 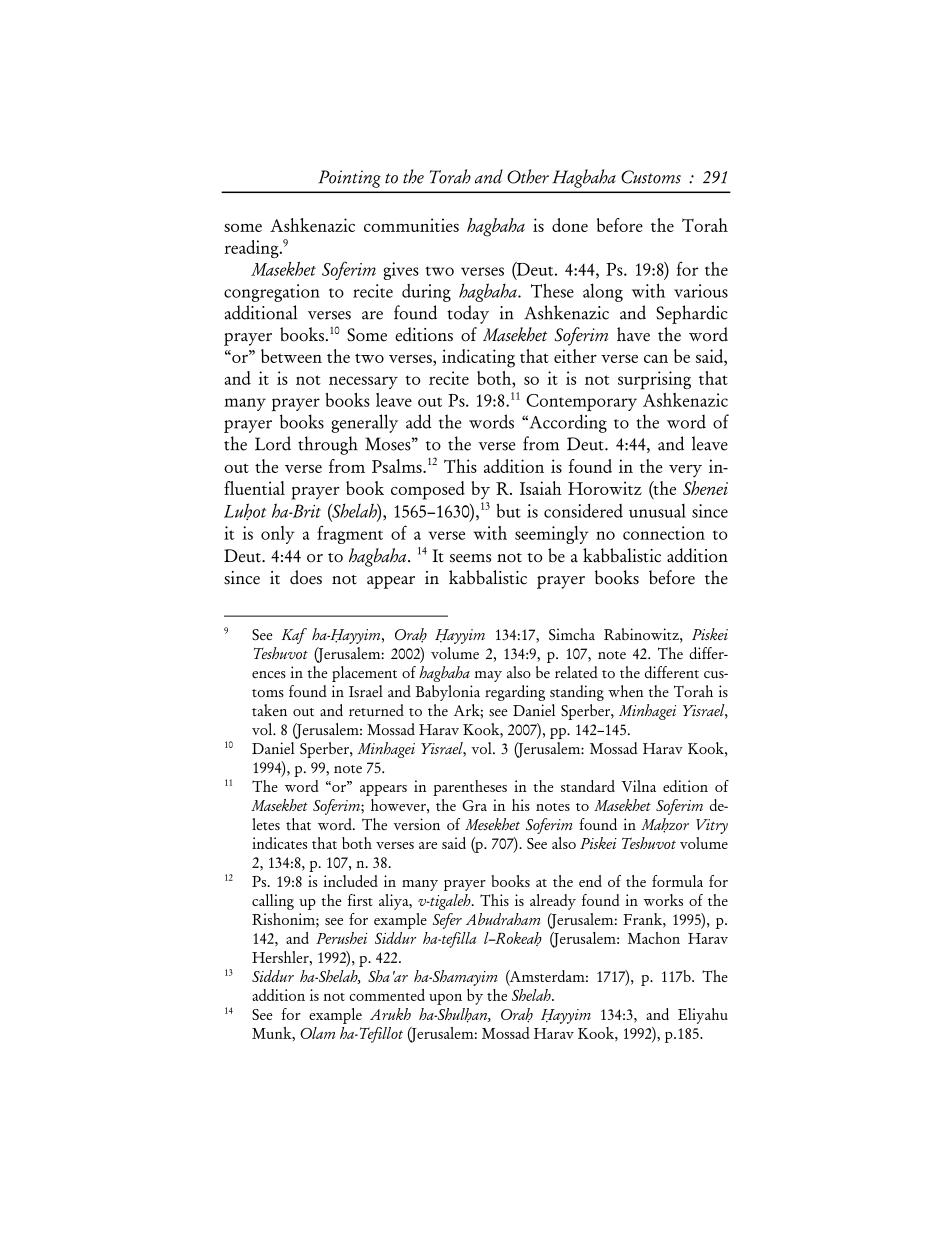 What do you see at coordinates (279, 843) in the screenshot?
I see `indicates` at bounding box center [279, 843].
